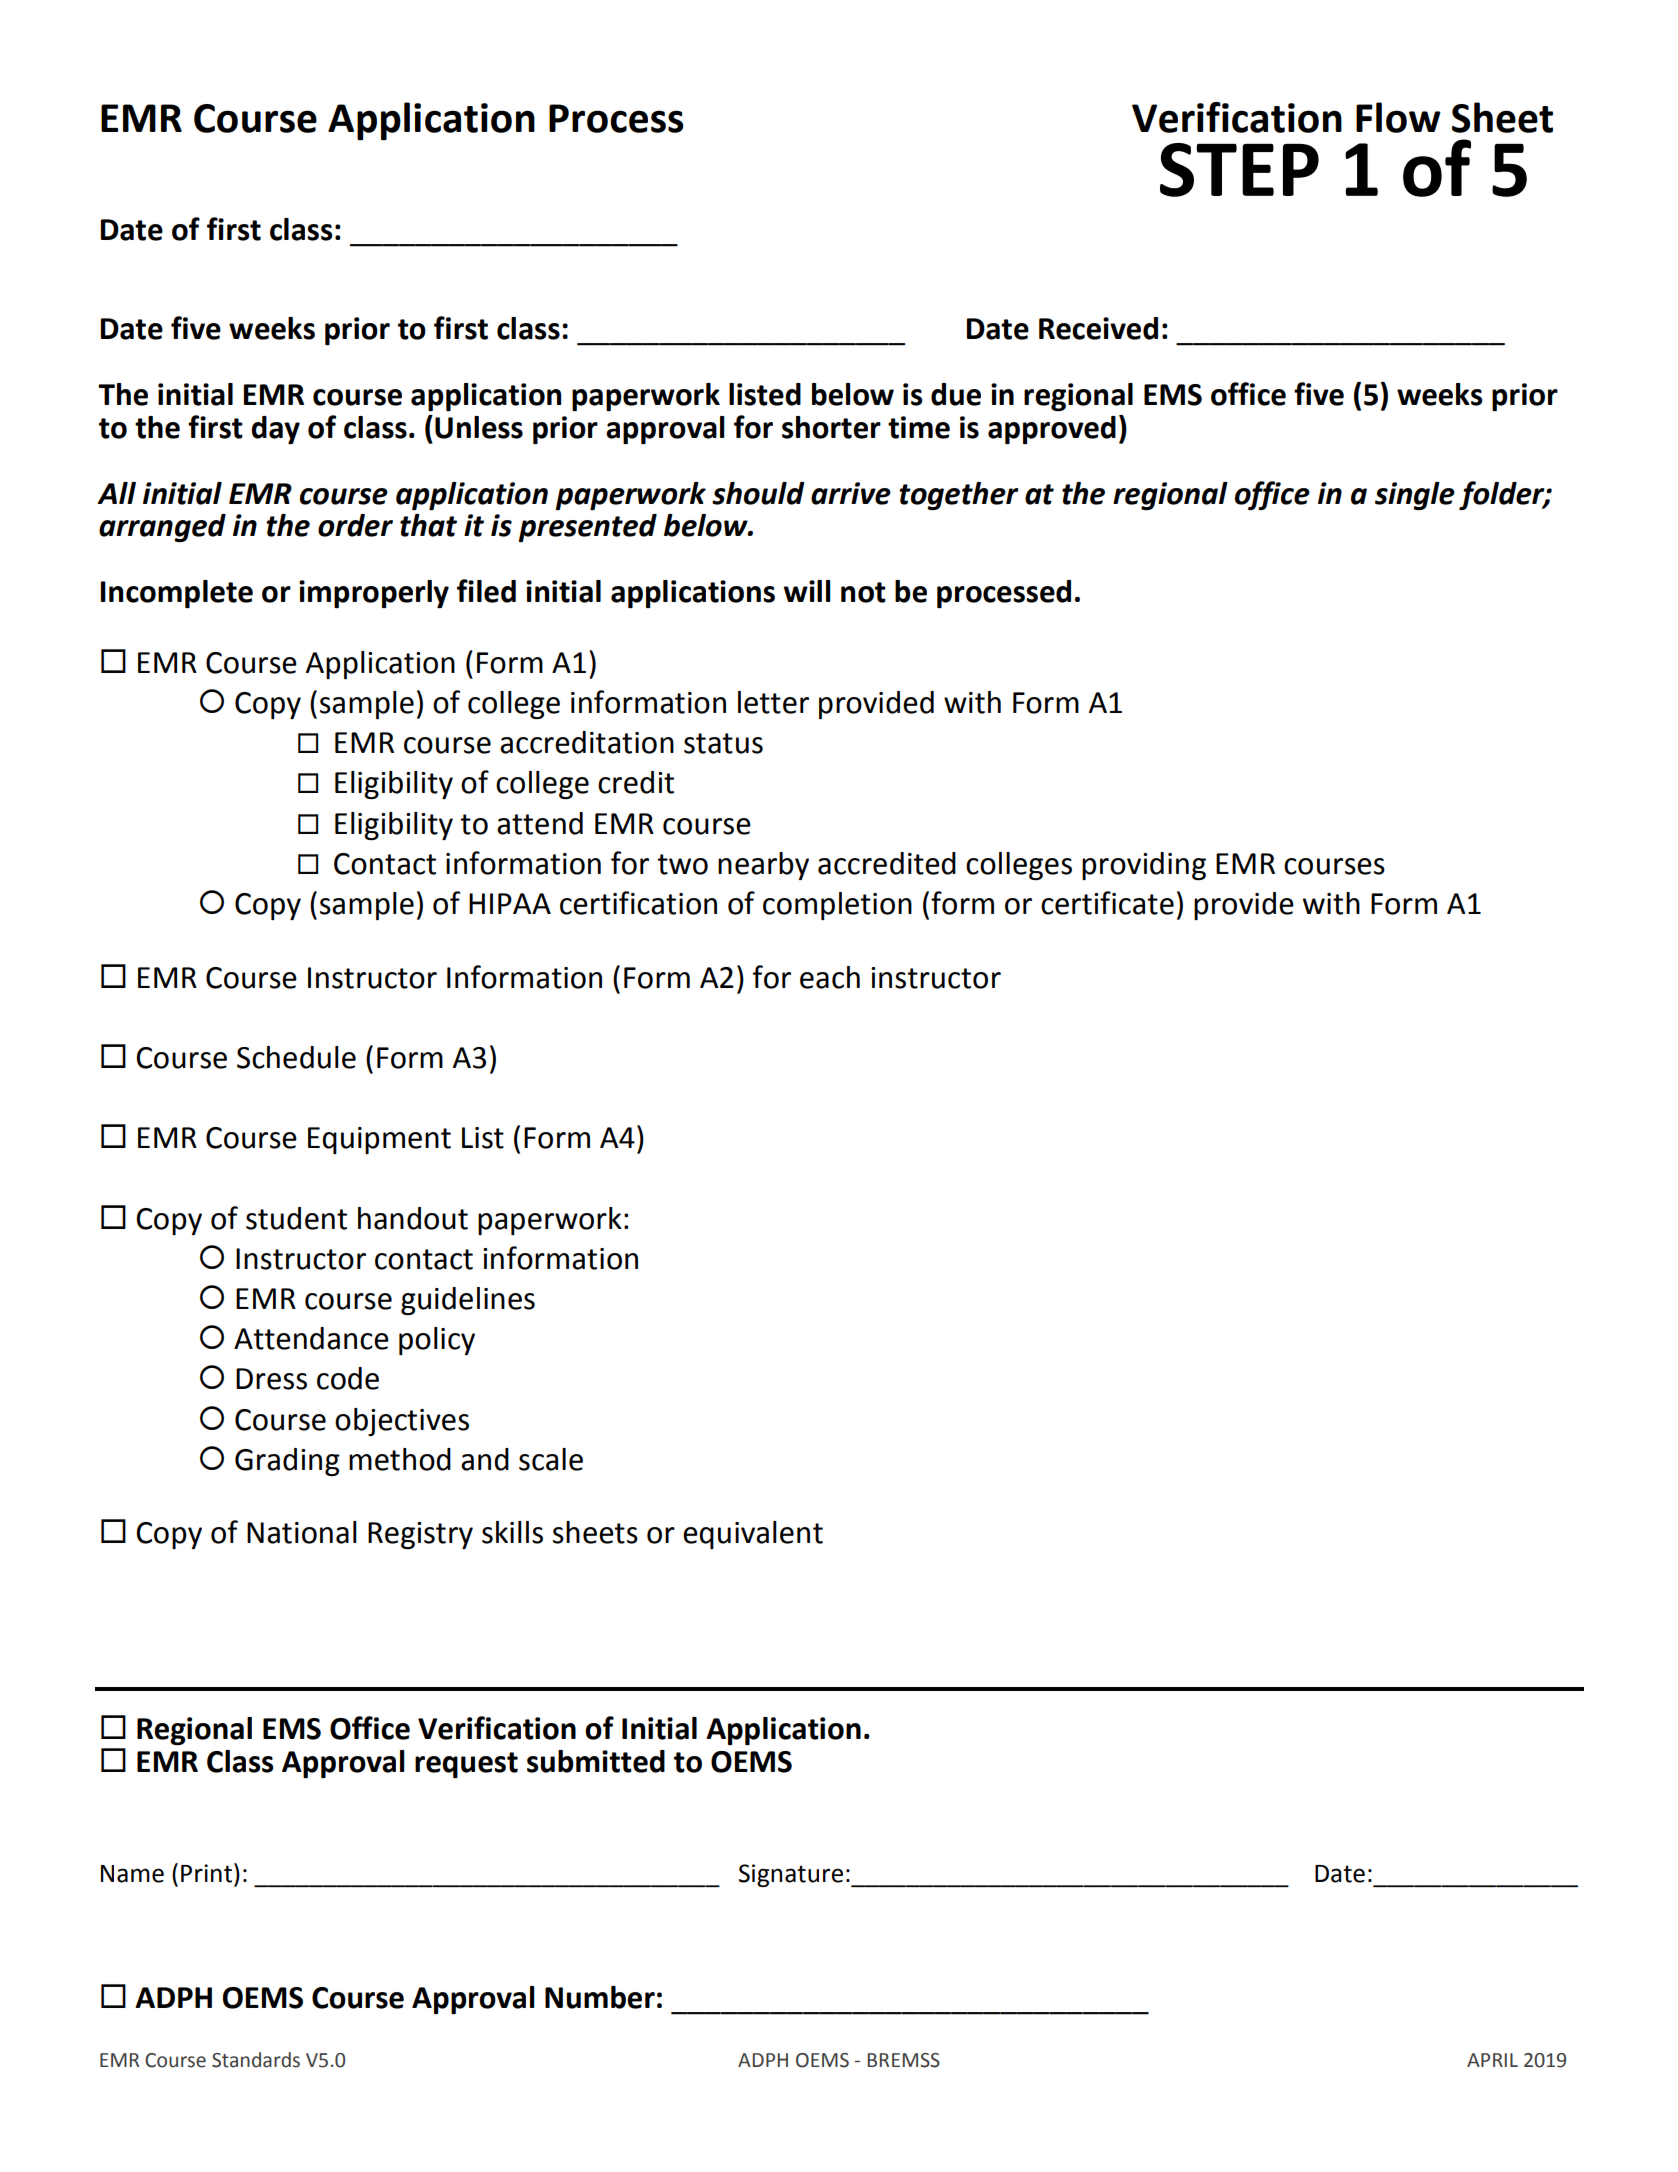 This screenshot has width=1678, height=2172. Describe the element at coordinates (956, 394) in the screenshot. I see `due` at that location.
